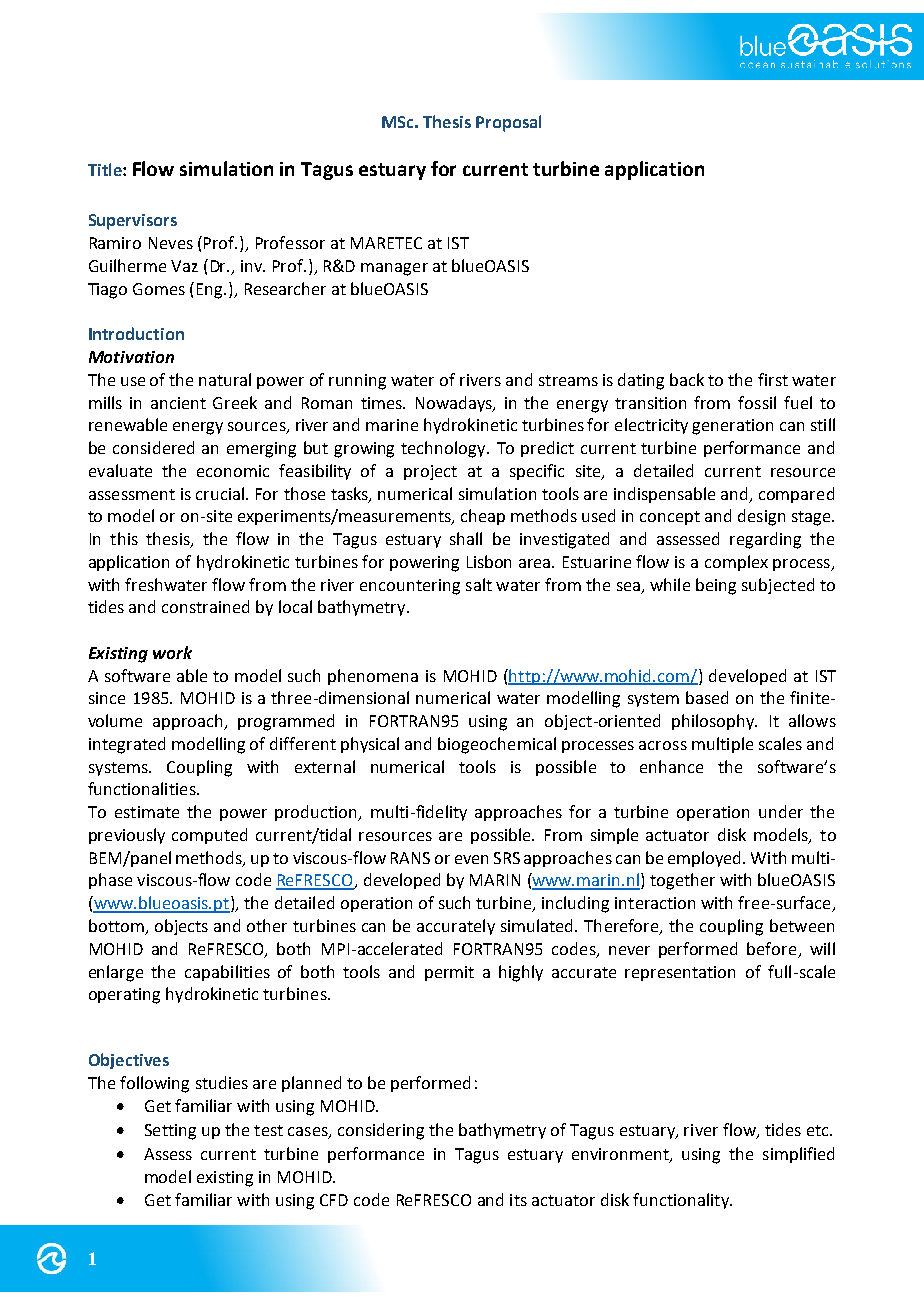  What do you see at coordinates (106, 169) in the document?
I see `Title` at bounding box center [106, 169].
